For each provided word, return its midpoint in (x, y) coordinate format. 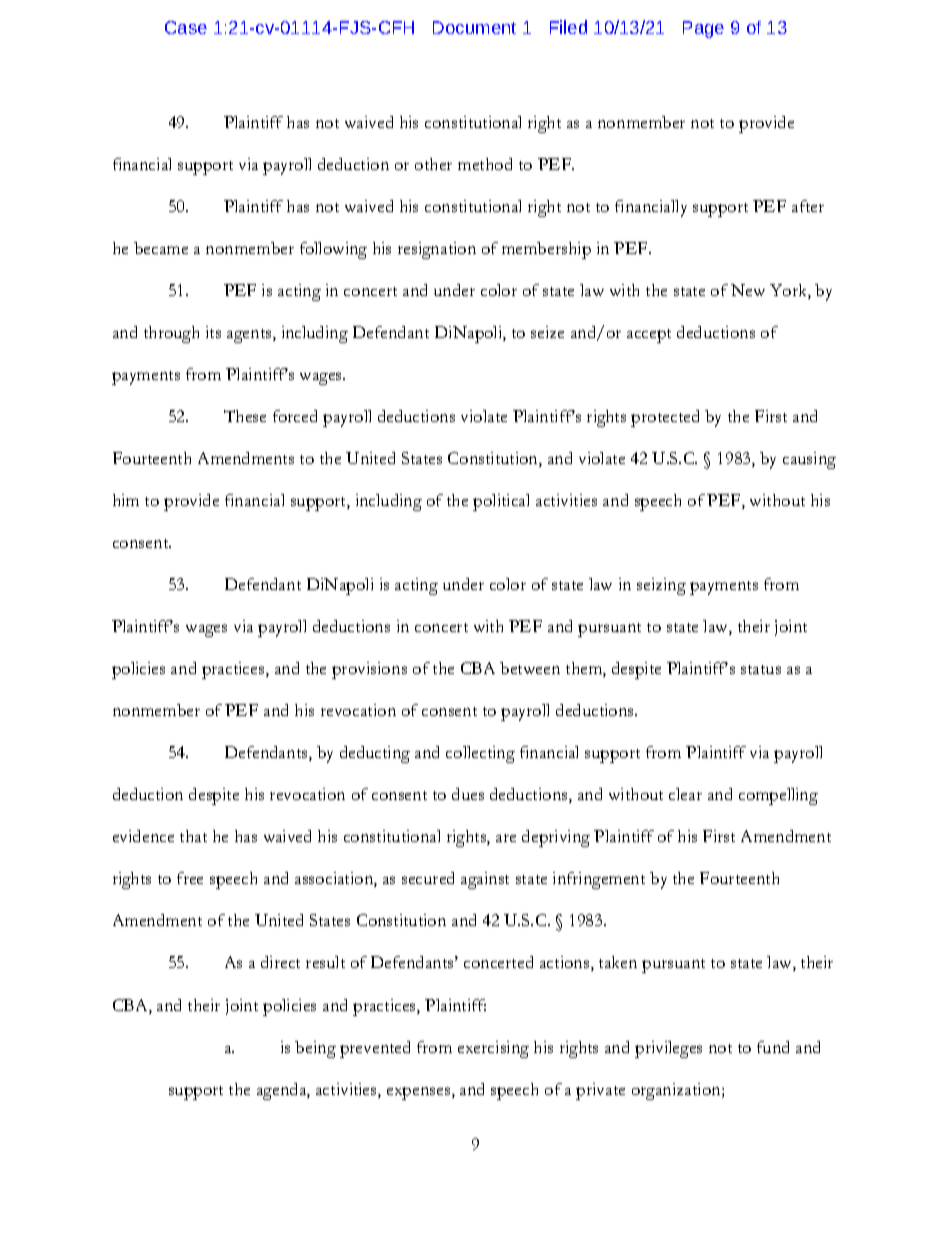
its (213, 332)
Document (474, 27)
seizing (661, 586)
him (126, 500)
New (748, 290)
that (193, 836)
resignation (437, 250)
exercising (493, 1049)
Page (703, 29)
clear (685, 794)
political (501, 502)
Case (186, 27)
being (315, 1049)
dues (468, 794)
